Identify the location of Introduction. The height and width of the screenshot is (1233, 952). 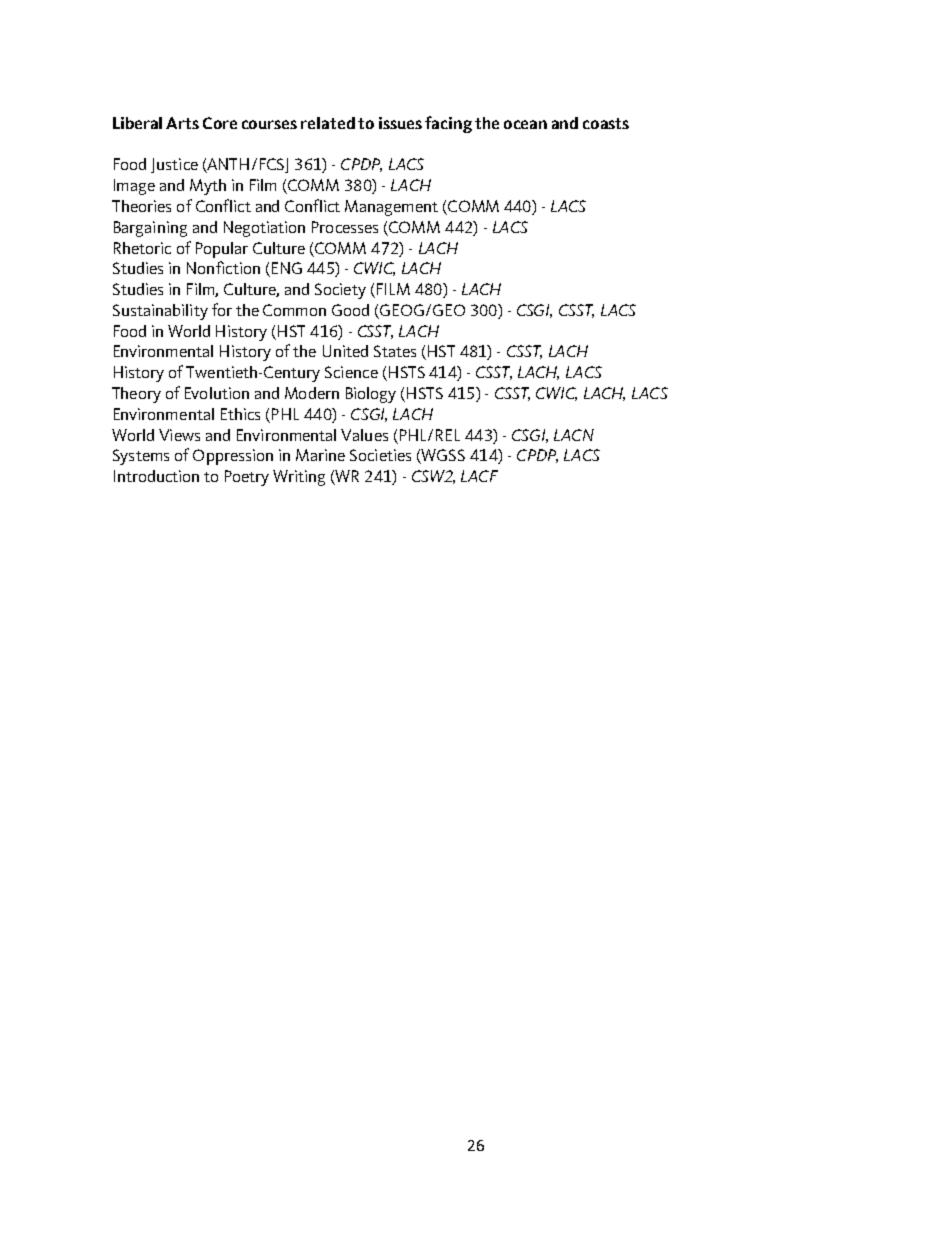
(156, 476).
